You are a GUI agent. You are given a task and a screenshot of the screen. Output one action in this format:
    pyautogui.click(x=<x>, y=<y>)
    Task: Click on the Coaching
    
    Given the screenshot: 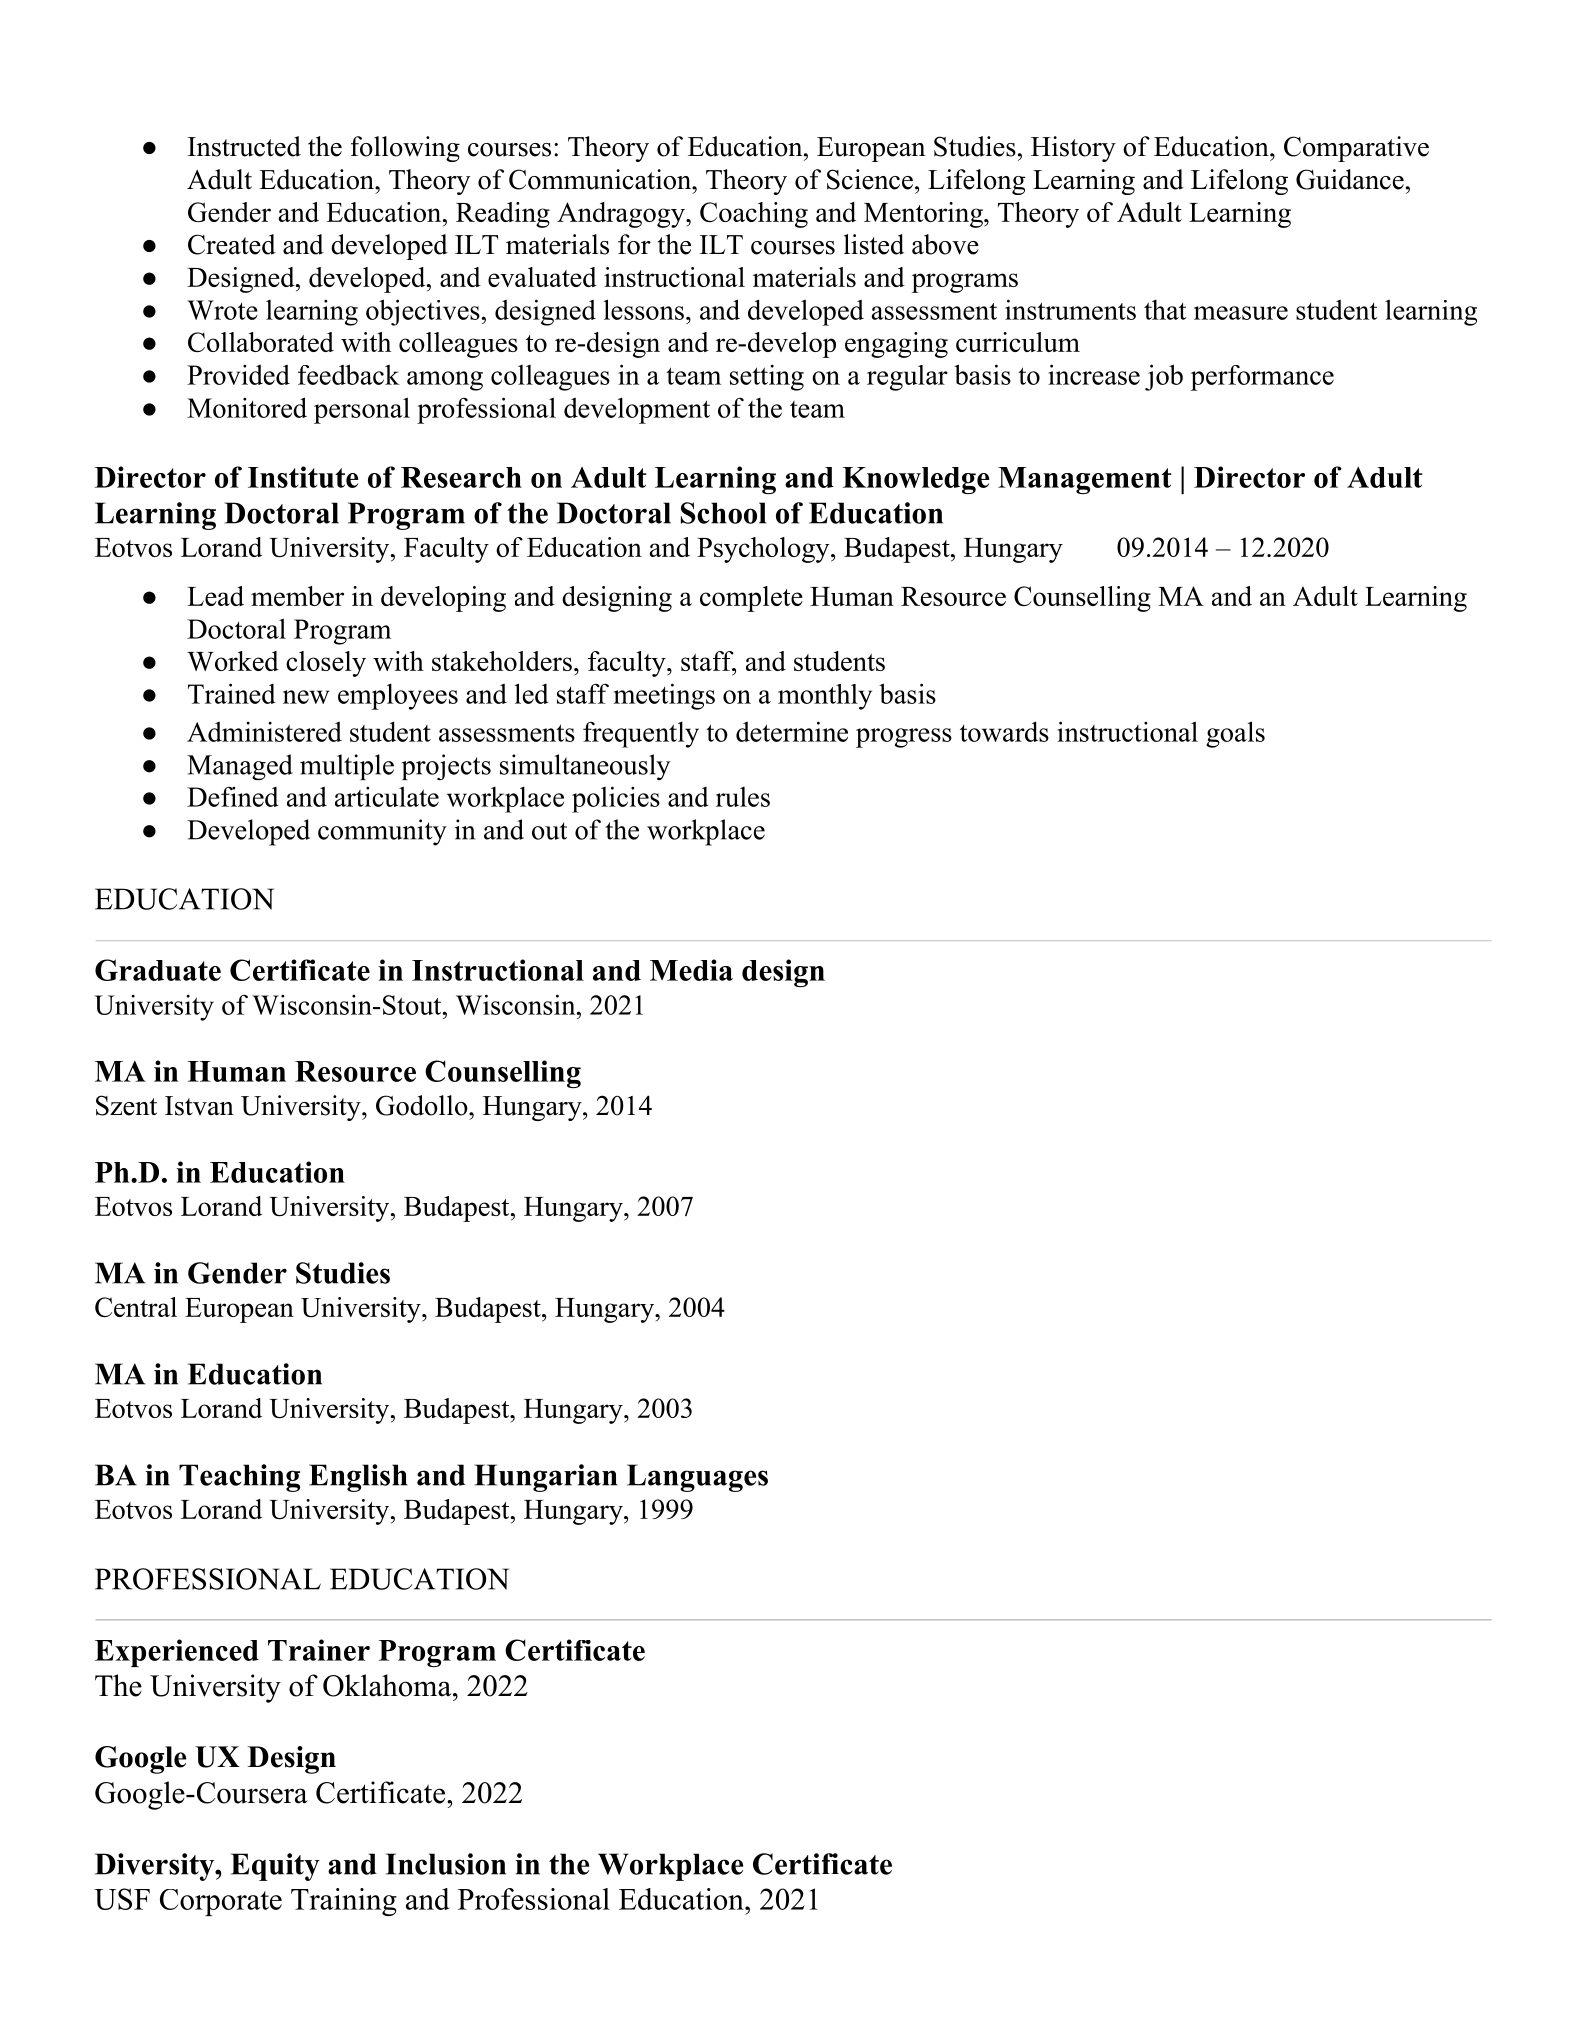 What is the action you would take?
    pyautogui.click(x=754, y=215)
